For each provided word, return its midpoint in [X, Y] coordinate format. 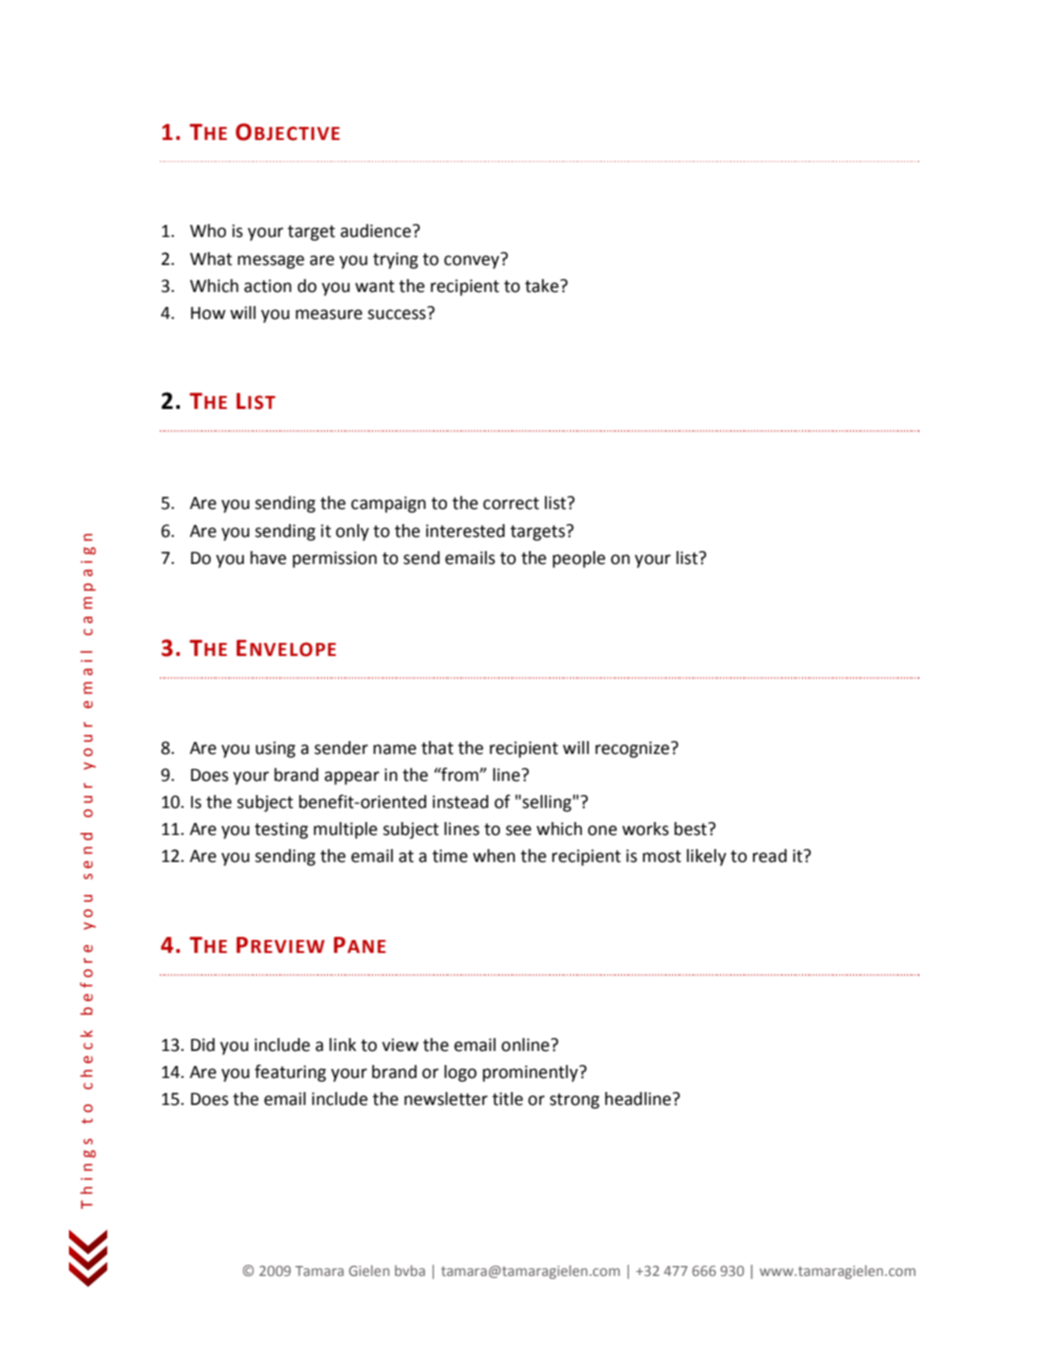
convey [473, 261]
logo [460, 1073]
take [543, 286]
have [268, 558]
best [691, 829]
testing [281, 830]
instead [460, 802]
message [271, 262]
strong [575, 1101]
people [579, 559]
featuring [290, 1073]
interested [465, 531]
